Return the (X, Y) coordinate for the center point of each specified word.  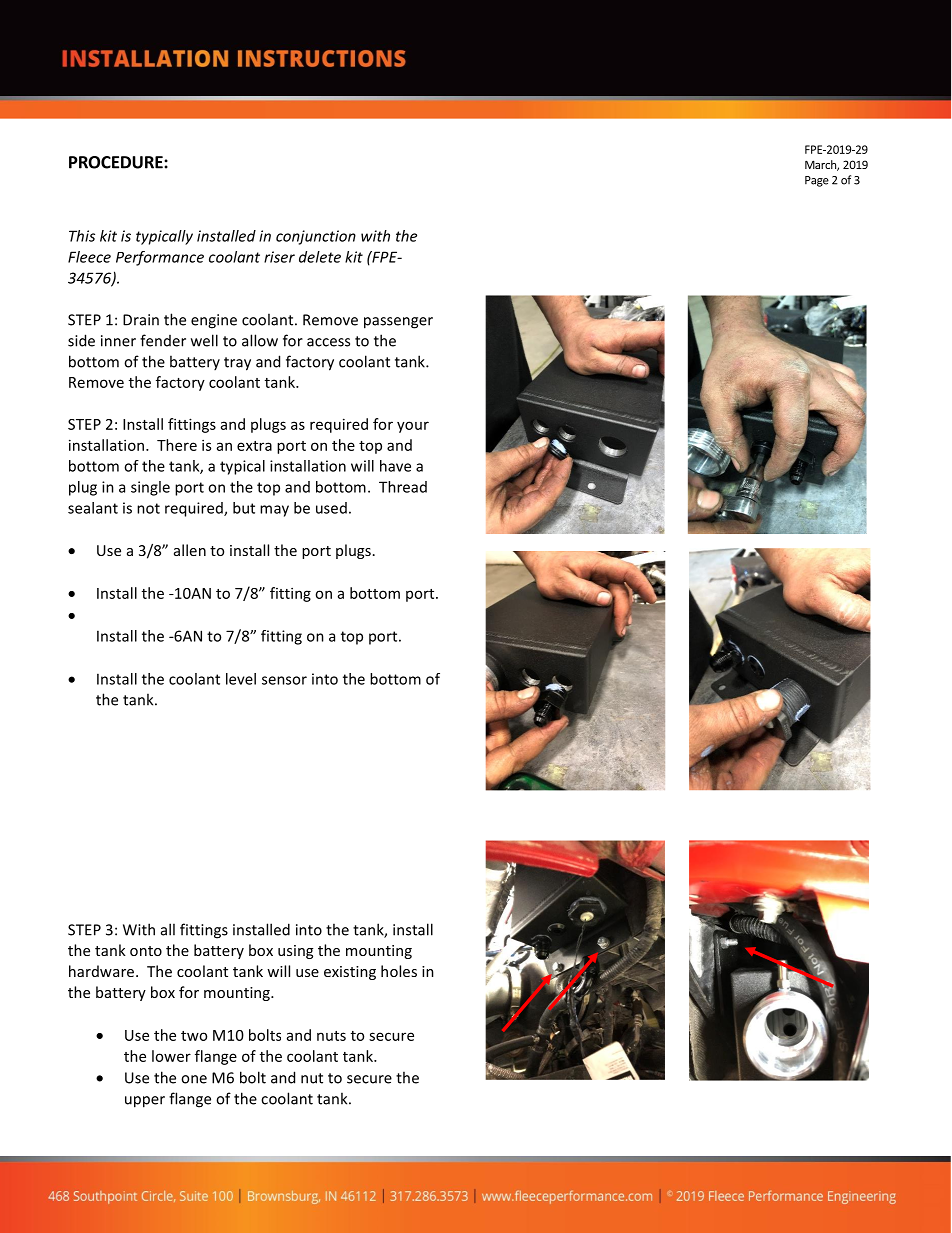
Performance (160, 258)
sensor (284, 680)
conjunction (316, 237)
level (241, 679)
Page (817, 181)
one (194, 1079)
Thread (403, 487)
